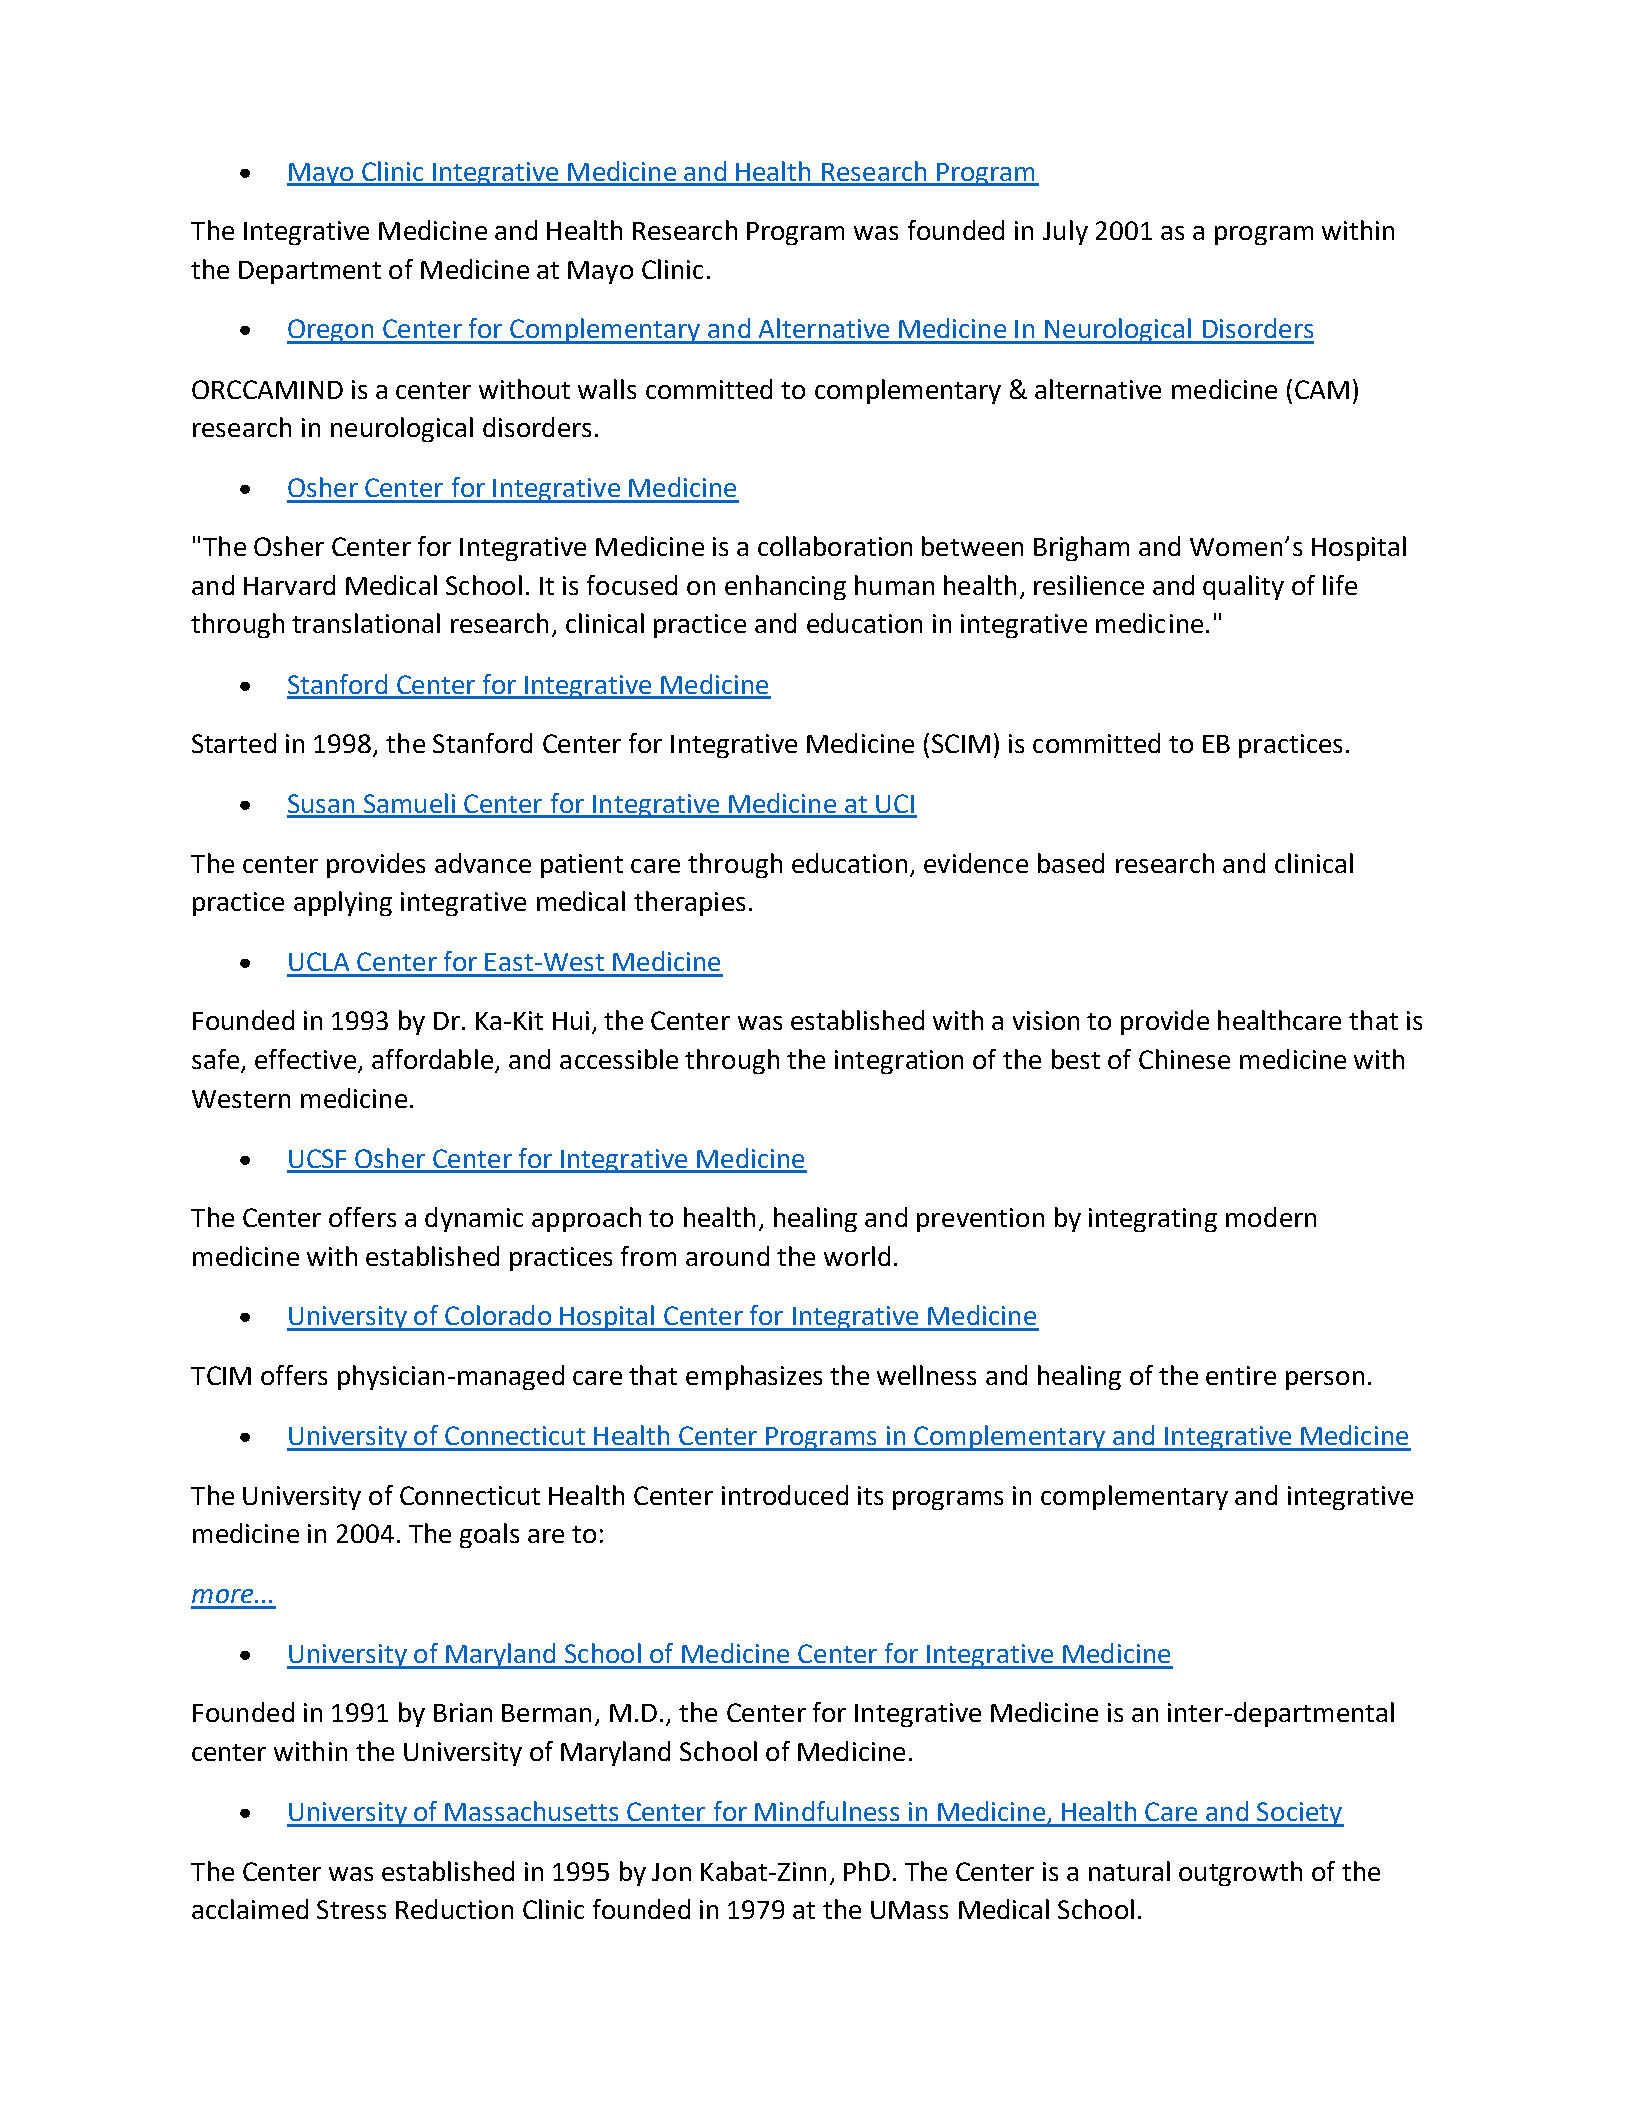 The height and width of the screenshot is (2104, 1626). I want to click on integration, so click(899, 1062).
